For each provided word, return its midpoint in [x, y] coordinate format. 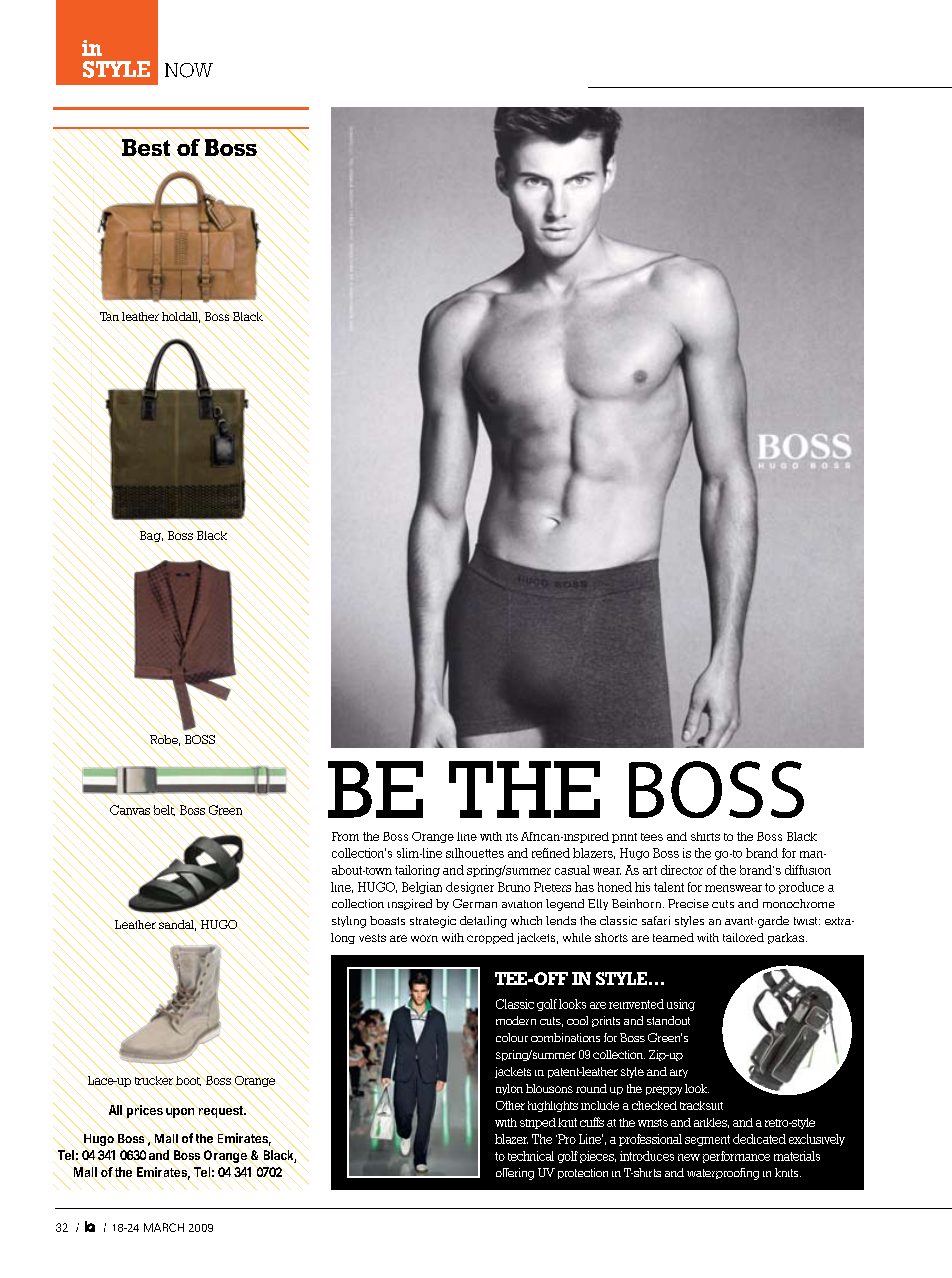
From [345, 836]
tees [652, 837]
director [682, 870]
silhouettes [475, 853]
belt [164, 810]
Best [146, 147]
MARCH [164, 1227]
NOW [189, 70]
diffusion [808, 870]
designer [470, 888]
